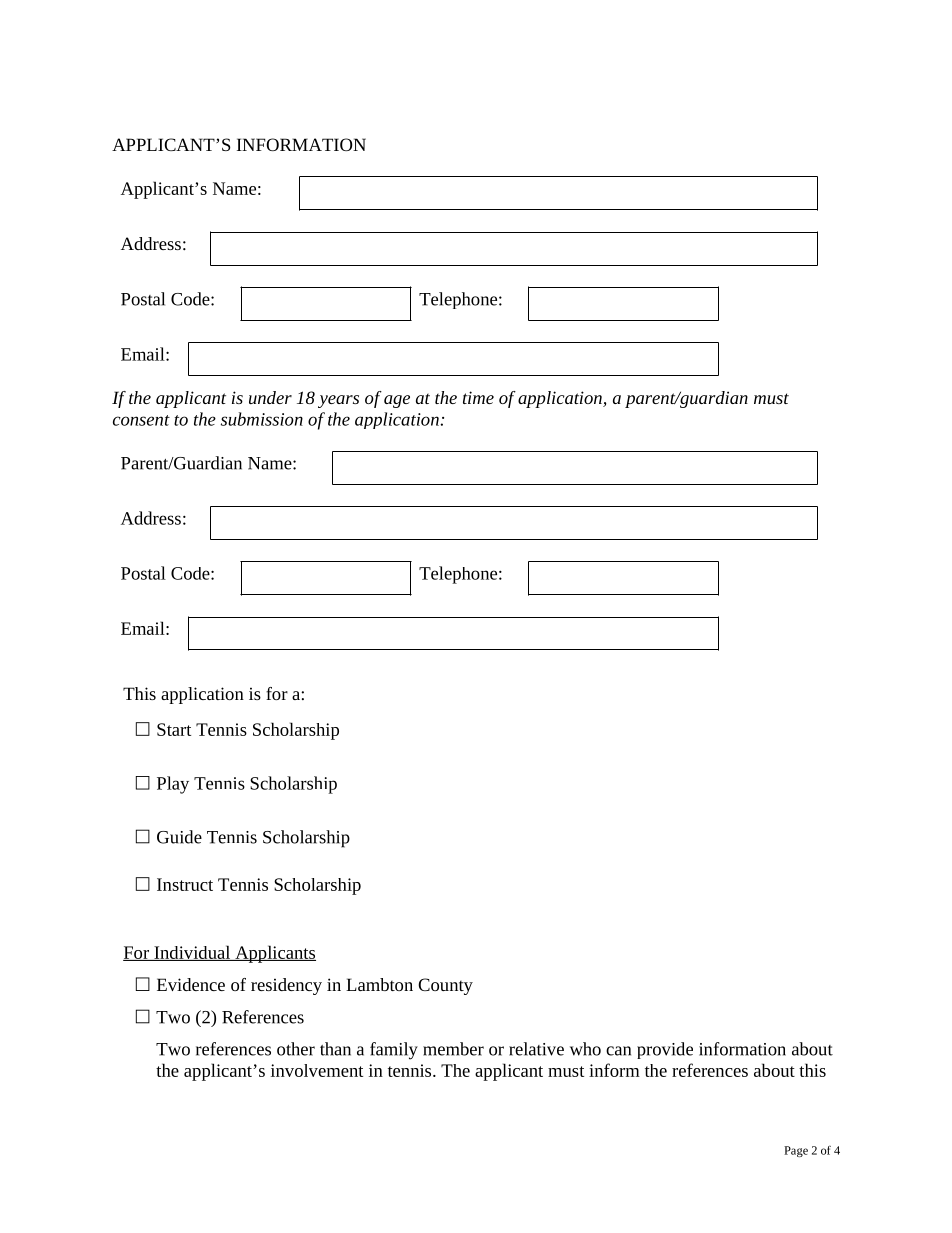 This screenshot has height=1233, width=952. I want to click on time, so click(478, 397).
